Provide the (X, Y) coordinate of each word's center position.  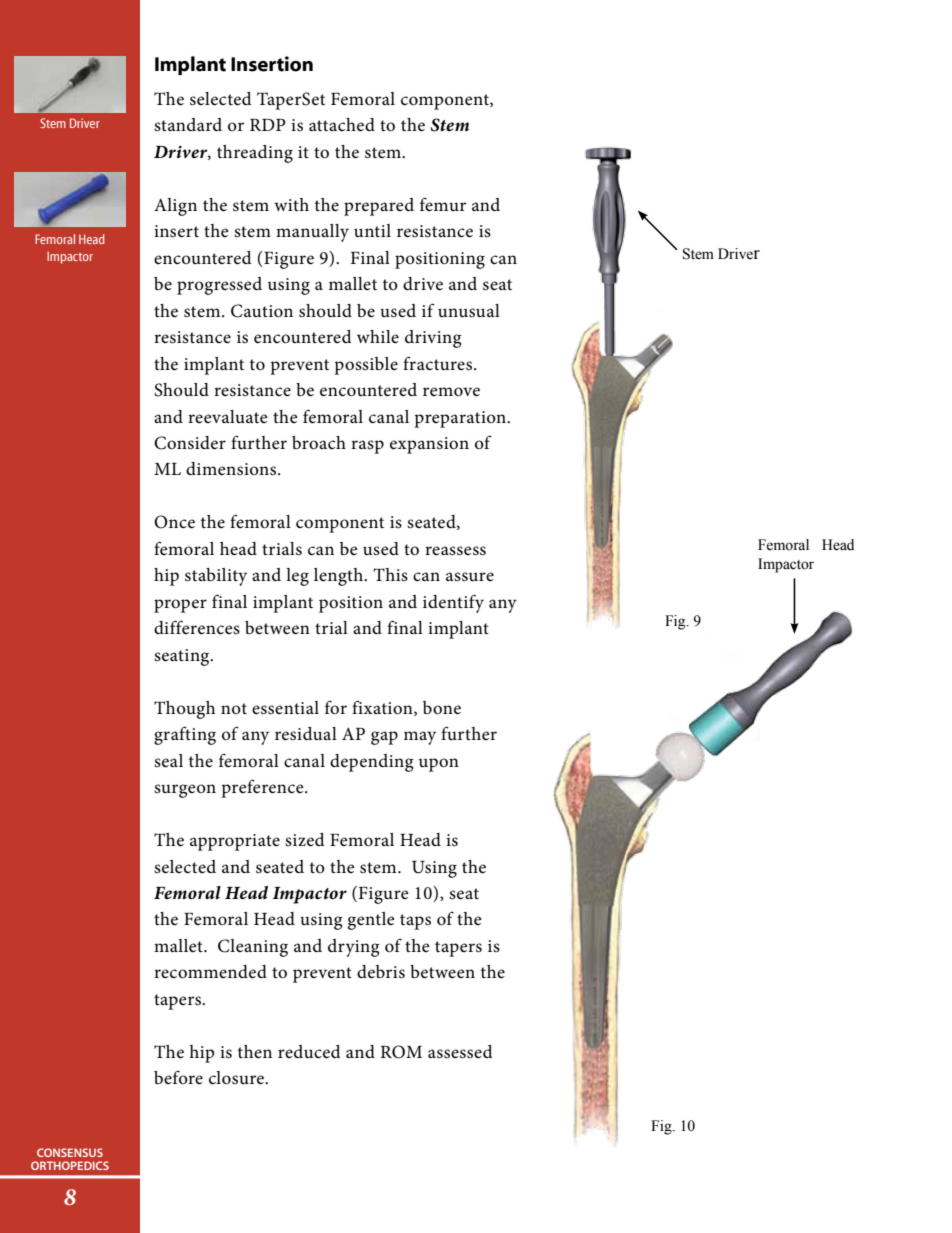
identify (453, 603)
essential (285, 708)
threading (255, 154)
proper (180, 606)
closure (237, 1078)
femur (443, 204)
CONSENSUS (70, 1152)
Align (175, 207)
